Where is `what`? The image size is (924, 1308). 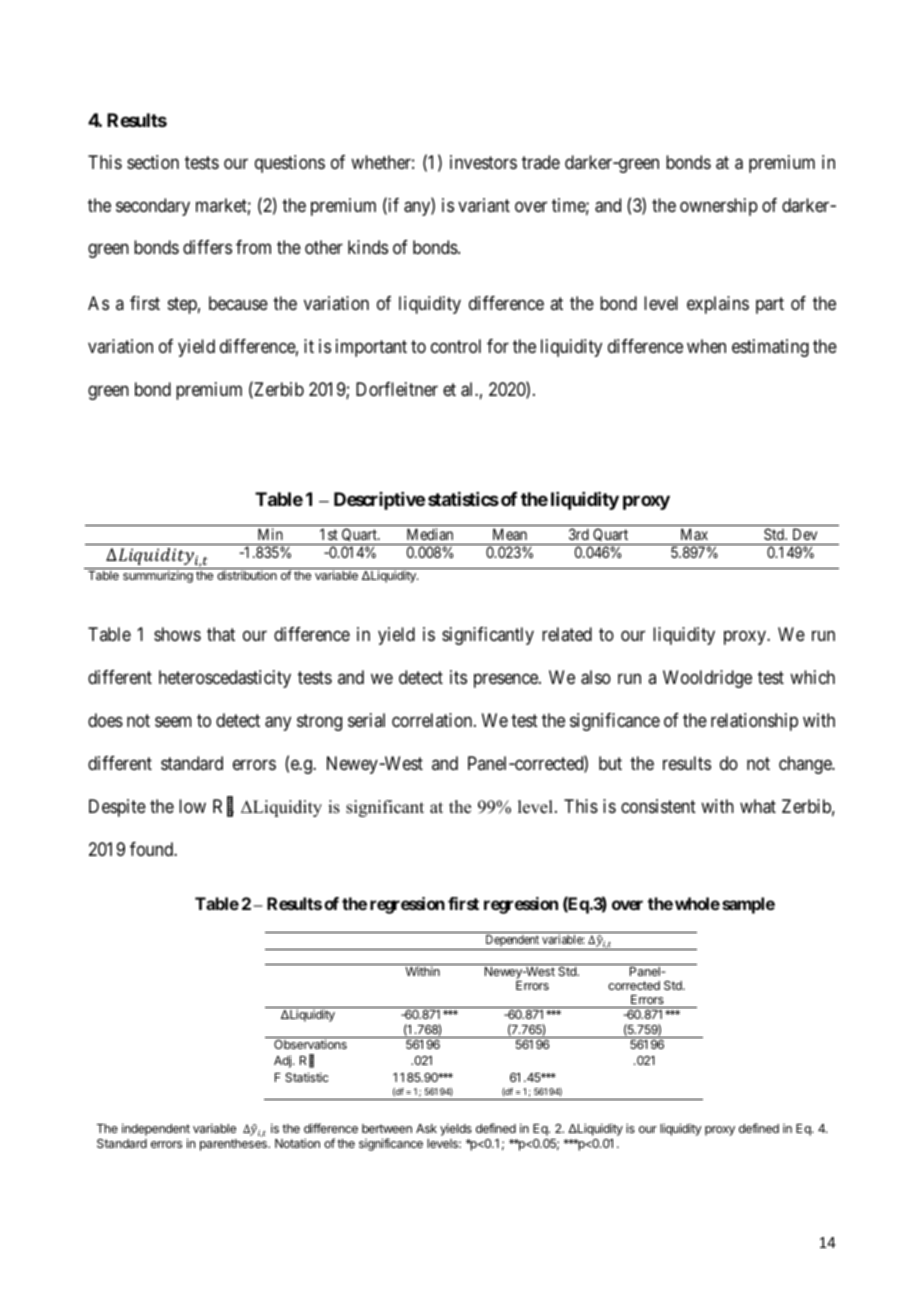
what is located at coordinates (758, 806).
